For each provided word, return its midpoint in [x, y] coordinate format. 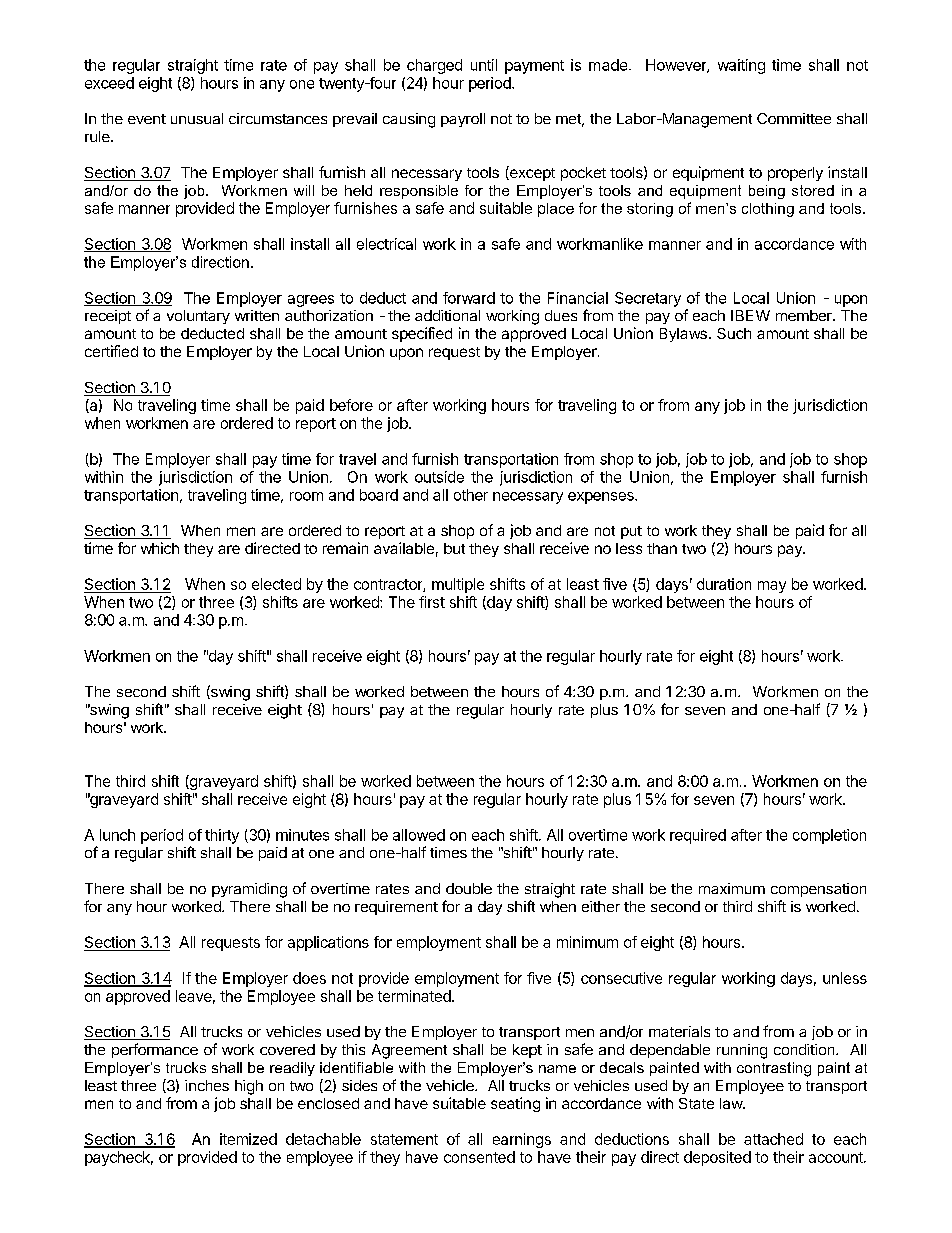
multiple [458, 585]
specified [422, 334]
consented [479, 1157]
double [469, 888]
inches [207, 1085]
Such [734, 333]
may [772, 587]
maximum [732, 888]
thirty [222, 836]
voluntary [198, 317]
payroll [463, 120]
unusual [197, 118]
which [160, 548]
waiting [741, 66]
